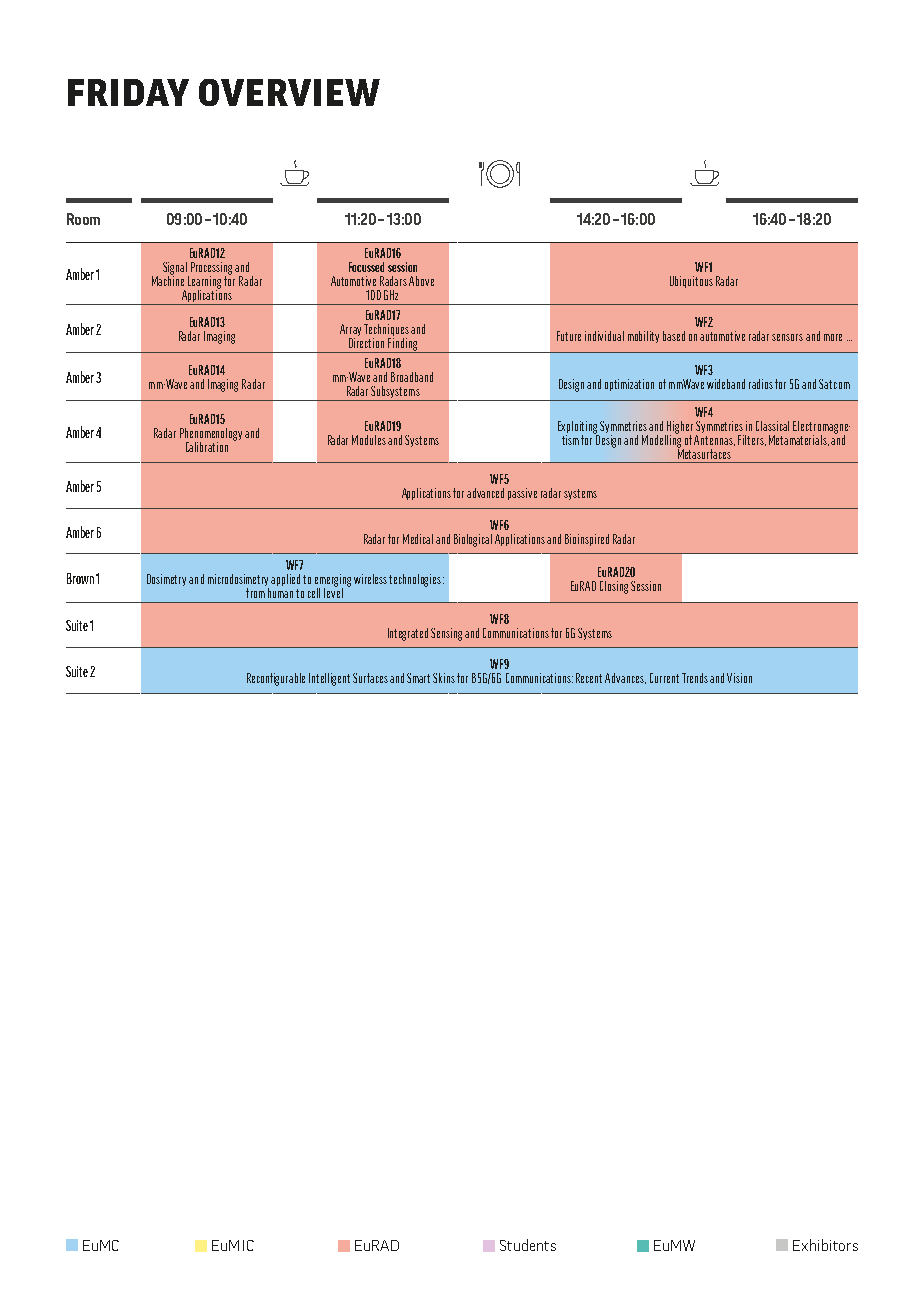 This page has width=924, height=1308. I want to click on Ubiquitous, so click(691, 282).
